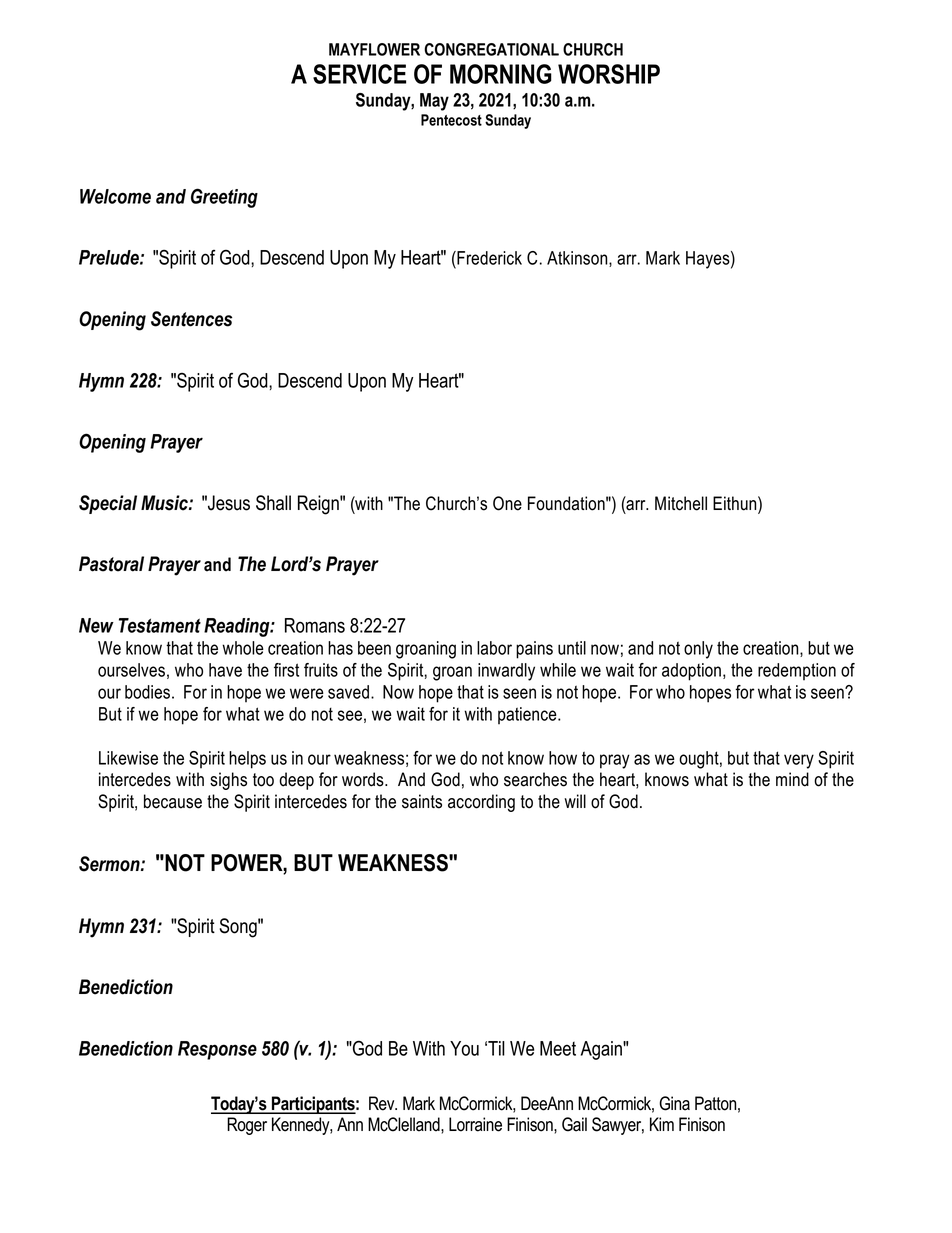 The width and height of the screenshot is (952, 1233). What do you see at coordinates (217, 1050) in the screenshot?
I see `Response` at bounding box center [217, 1050].
